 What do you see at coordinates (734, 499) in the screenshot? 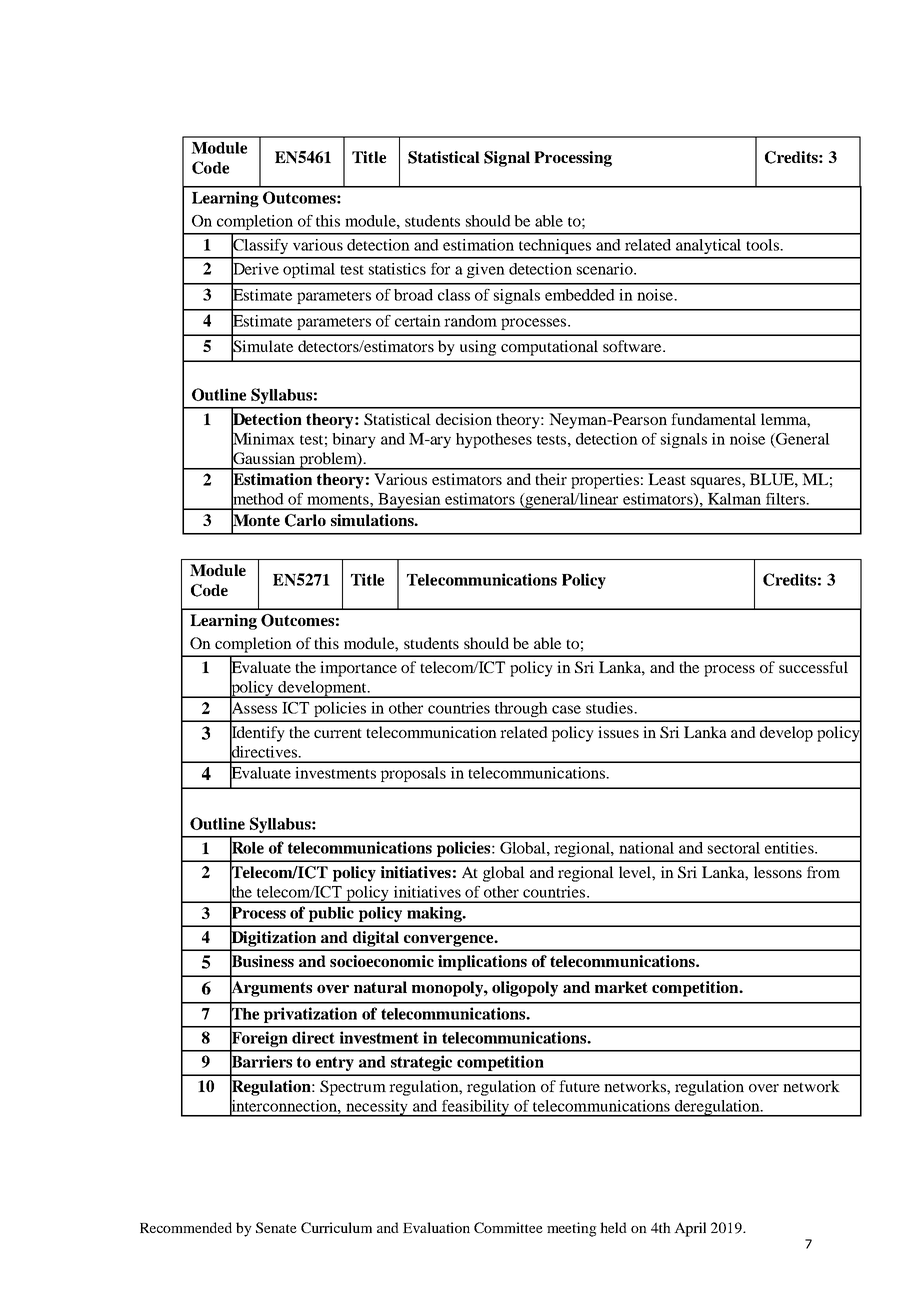
I see `Kalman` at bounding box center [734, 499].
